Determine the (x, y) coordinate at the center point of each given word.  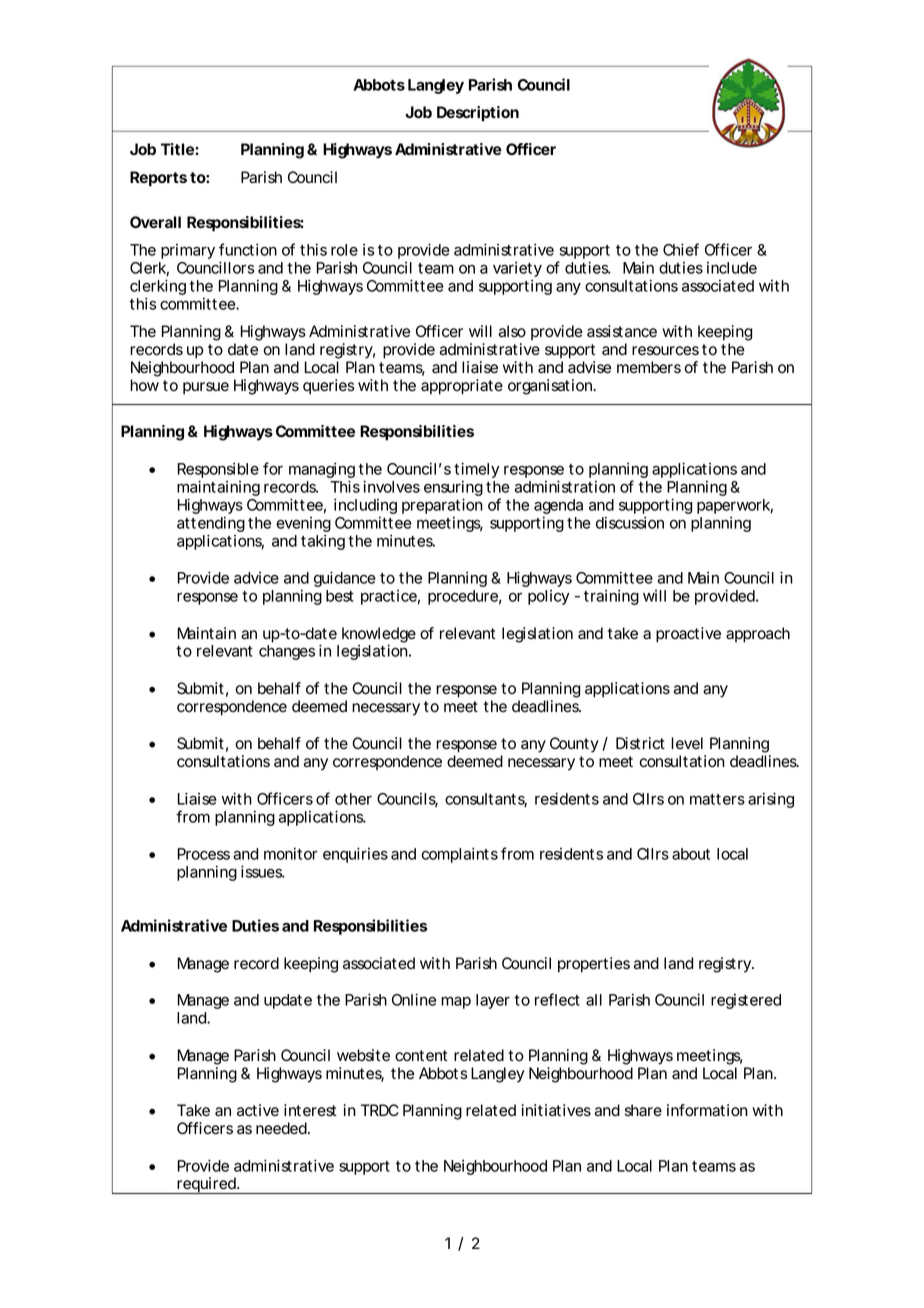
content (421, 1056)
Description (478, 114)
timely (476, 470)
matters (717, 799)
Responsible (218, 472)
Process (204, 854)
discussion (630, 522)
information (707, 1110)
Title (178, 149)
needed (281, 1128)
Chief (681, 249)
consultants (486, 800)
